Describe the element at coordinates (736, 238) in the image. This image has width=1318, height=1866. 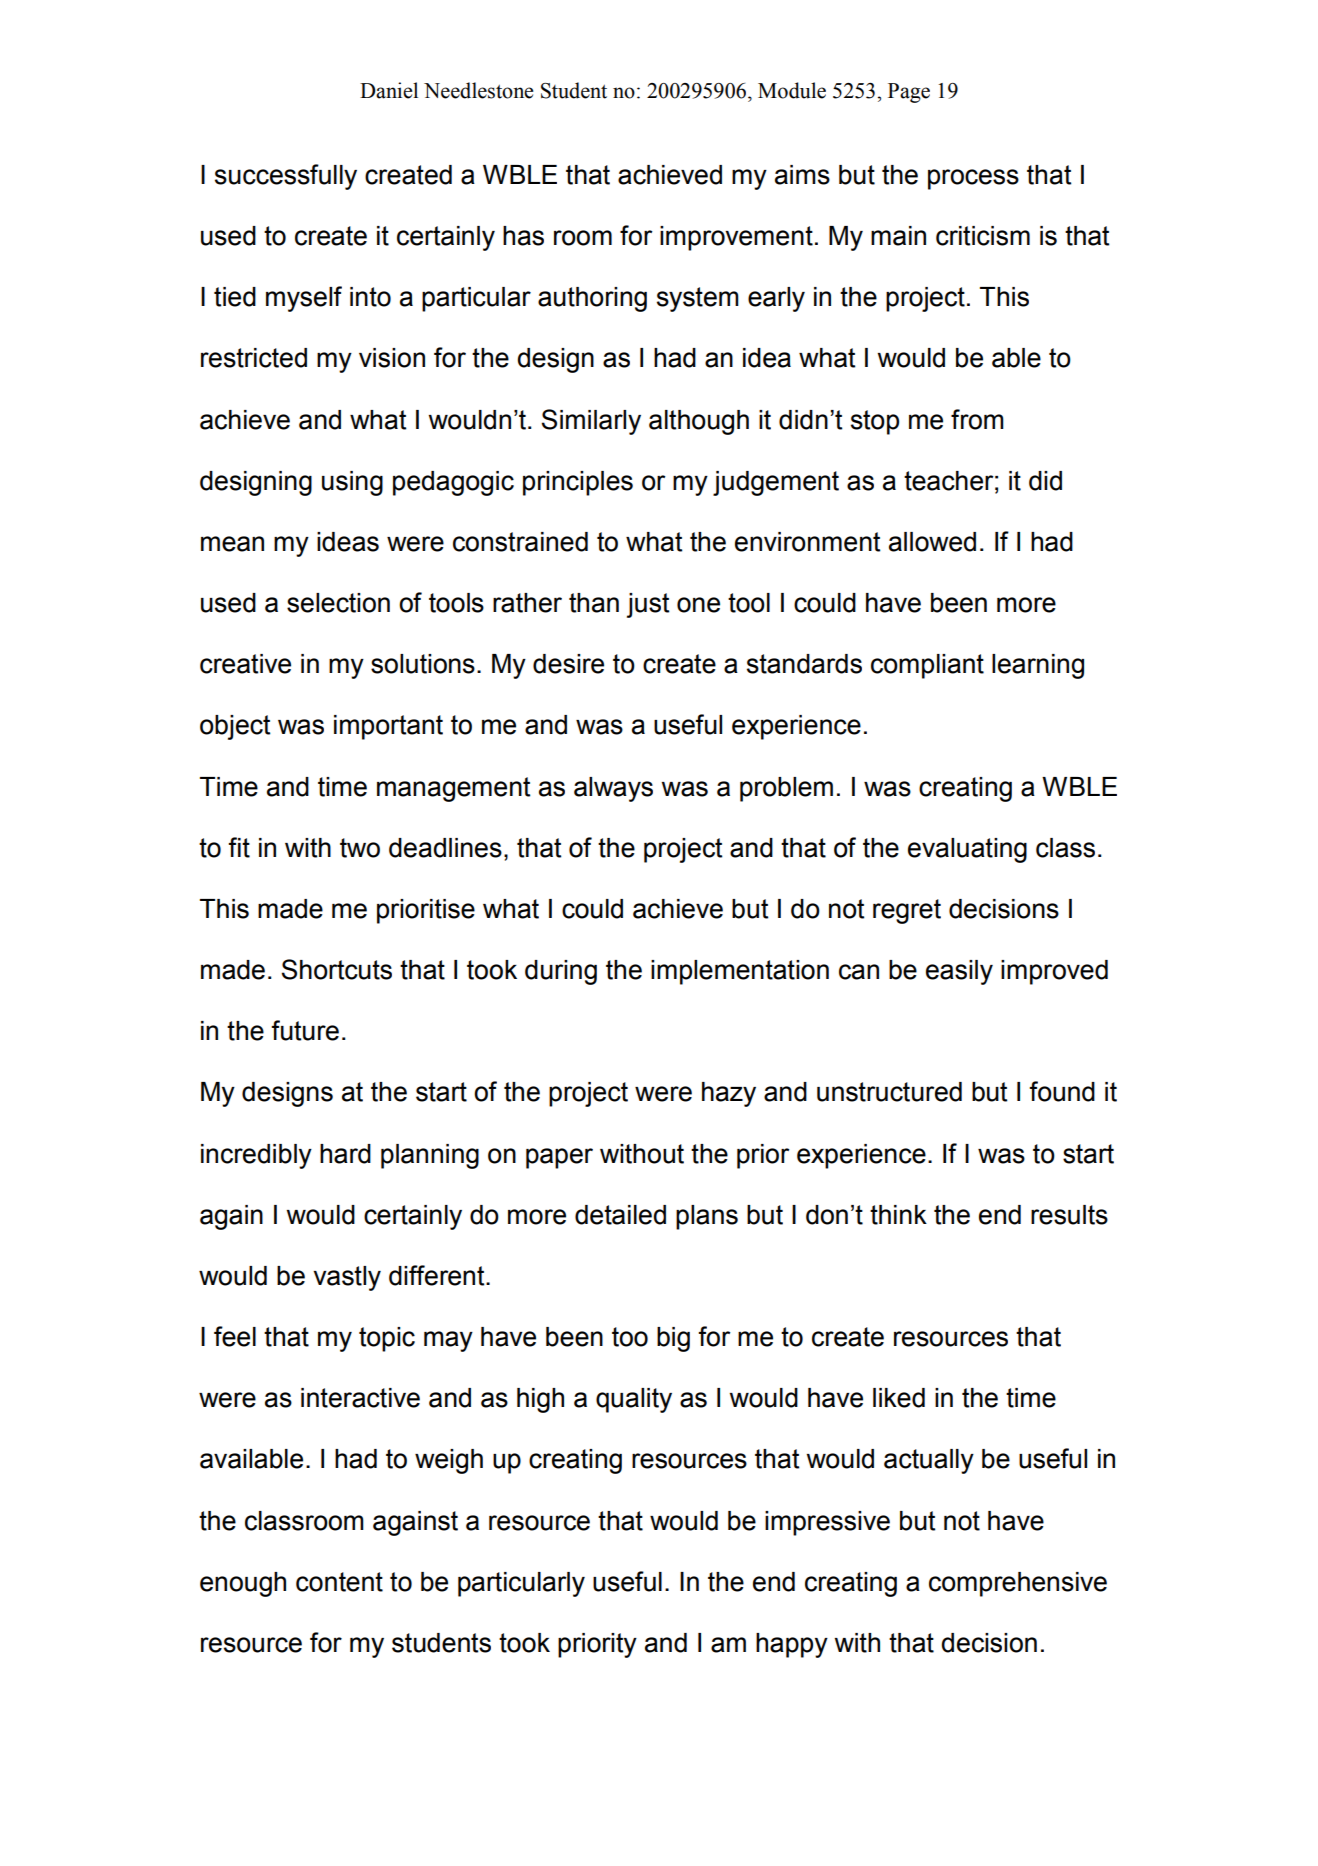
I see `improvement` at that location.
